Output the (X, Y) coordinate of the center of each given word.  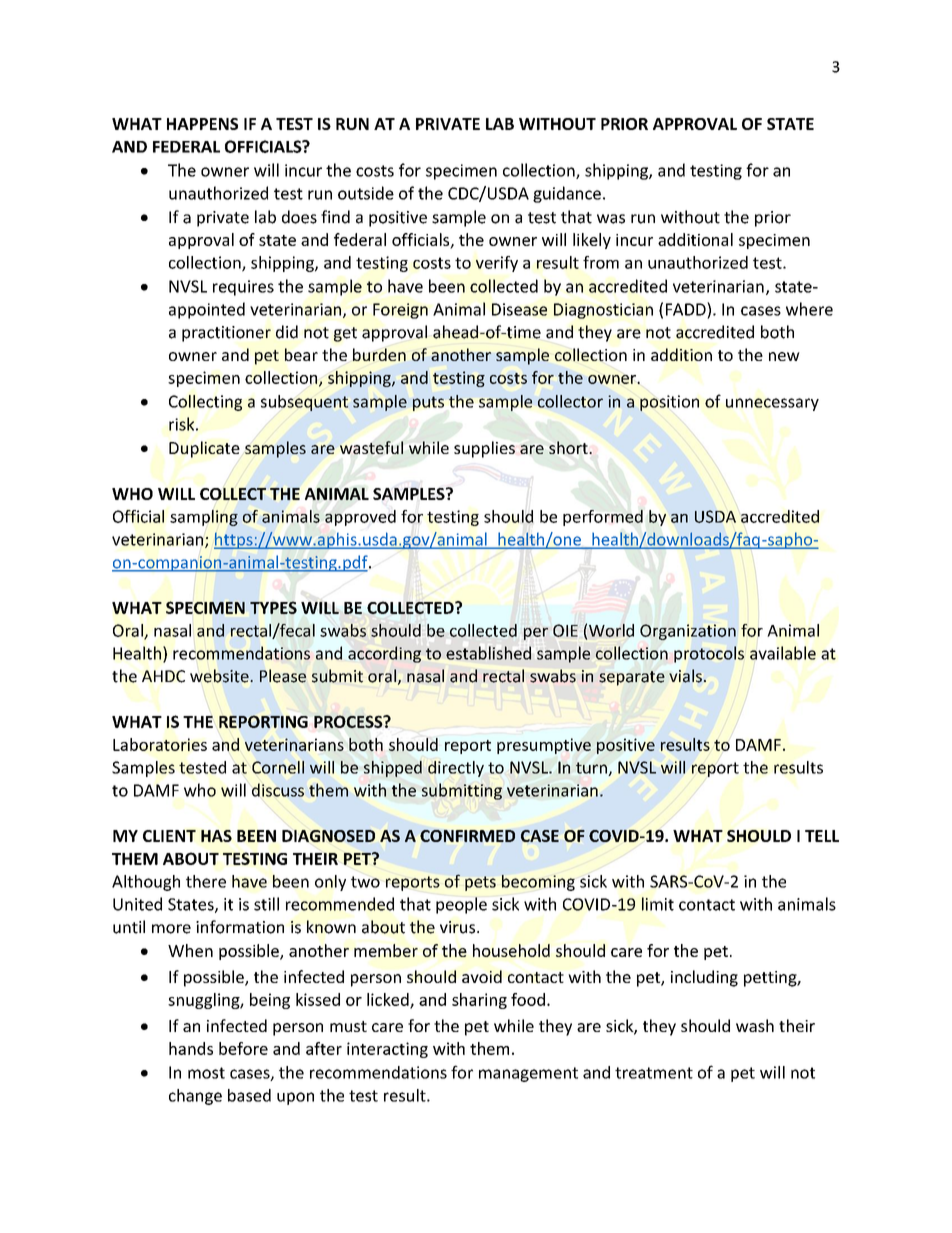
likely (592, 241)
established (488, 653)
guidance (567, 194)
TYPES (273, 607)
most (206, 1073)
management (528, 1074)
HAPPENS (202, 124)
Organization (688, 632)
